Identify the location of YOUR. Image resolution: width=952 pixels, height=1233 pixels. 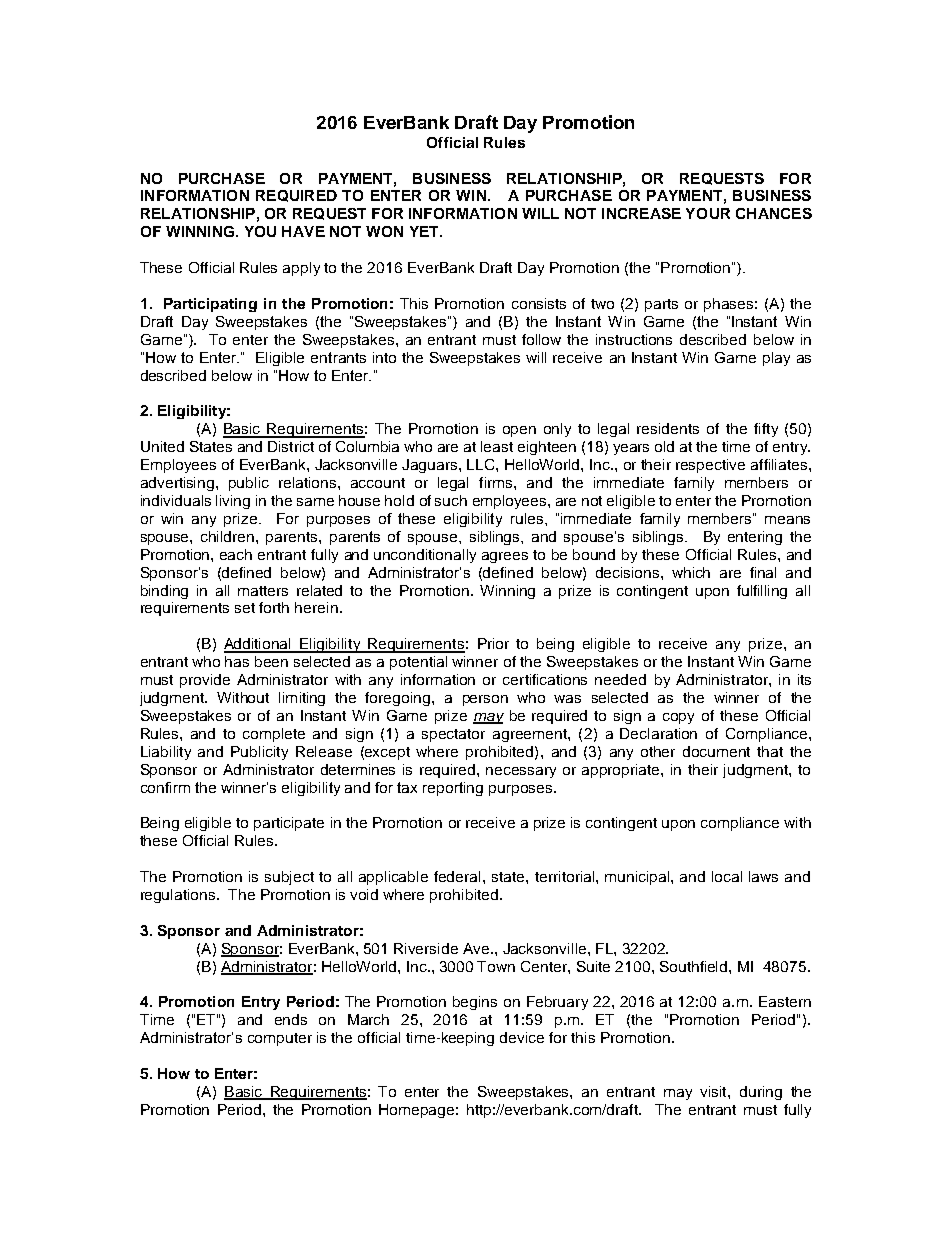
(708, 213).
